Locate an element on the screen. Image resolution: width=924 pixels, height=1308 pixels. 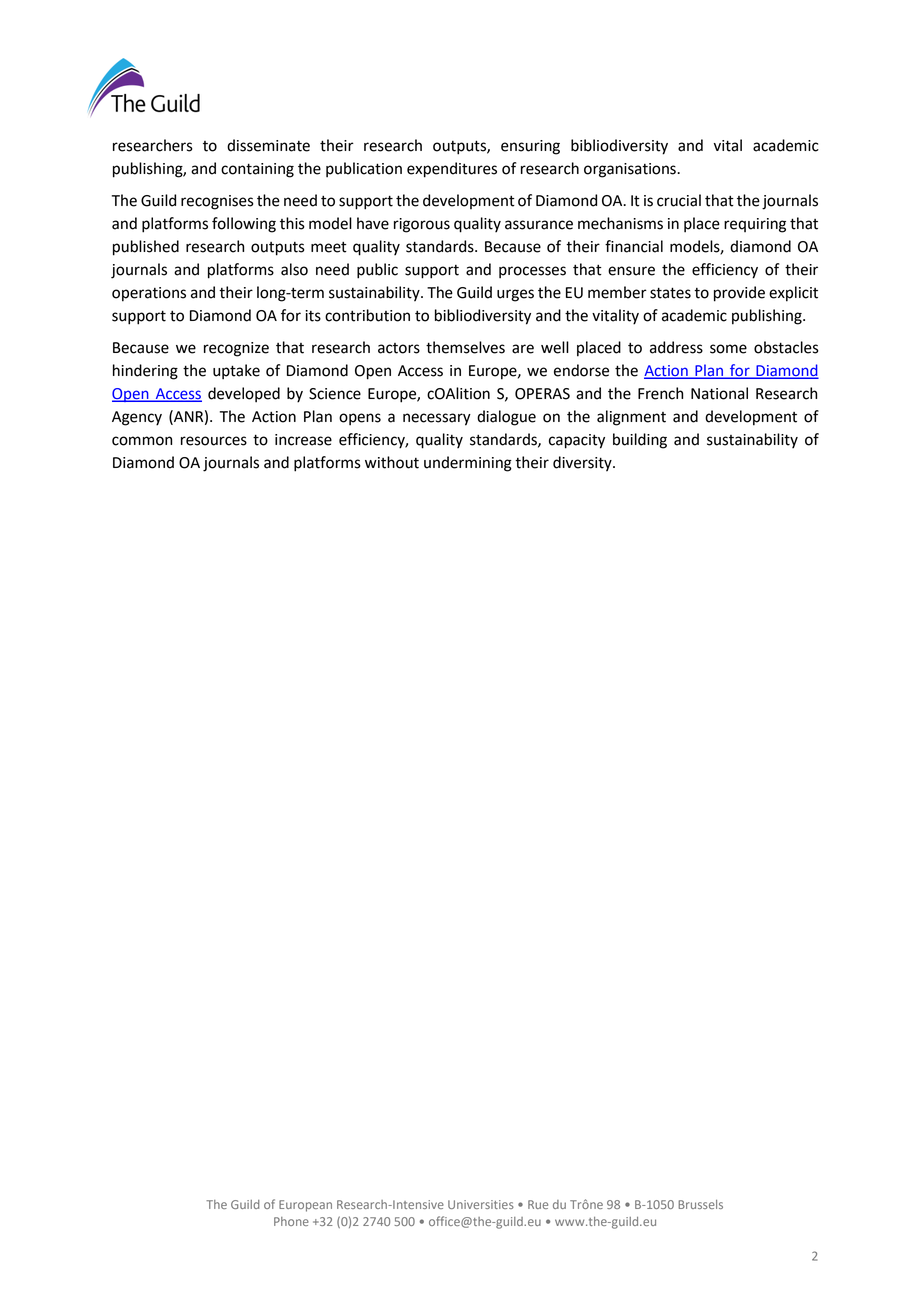
resources is located at coordinates (214, 441).
